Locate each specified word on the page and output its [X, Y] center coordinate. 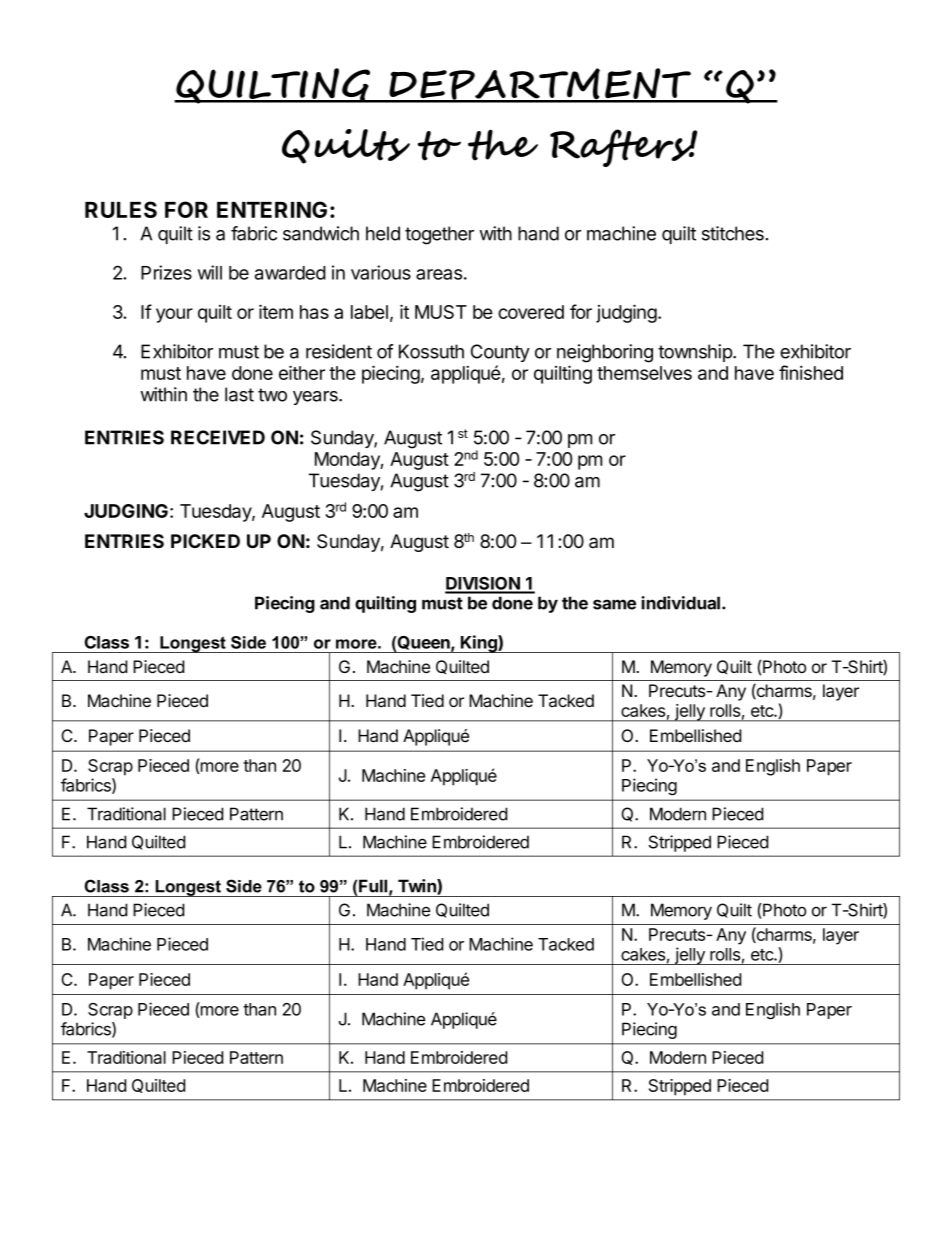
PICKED [205, 541]
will [210, 272]
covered [531, 312]
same [614, 604]
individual [680, 603]
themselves [644, 373]
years [316, 398]
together [439, 235]
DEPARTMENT [540, 85]
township [696, 353]
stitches [733, 233]
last [239, 394]
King [479, 644]
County [500, 353]
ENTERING [272, 209]
